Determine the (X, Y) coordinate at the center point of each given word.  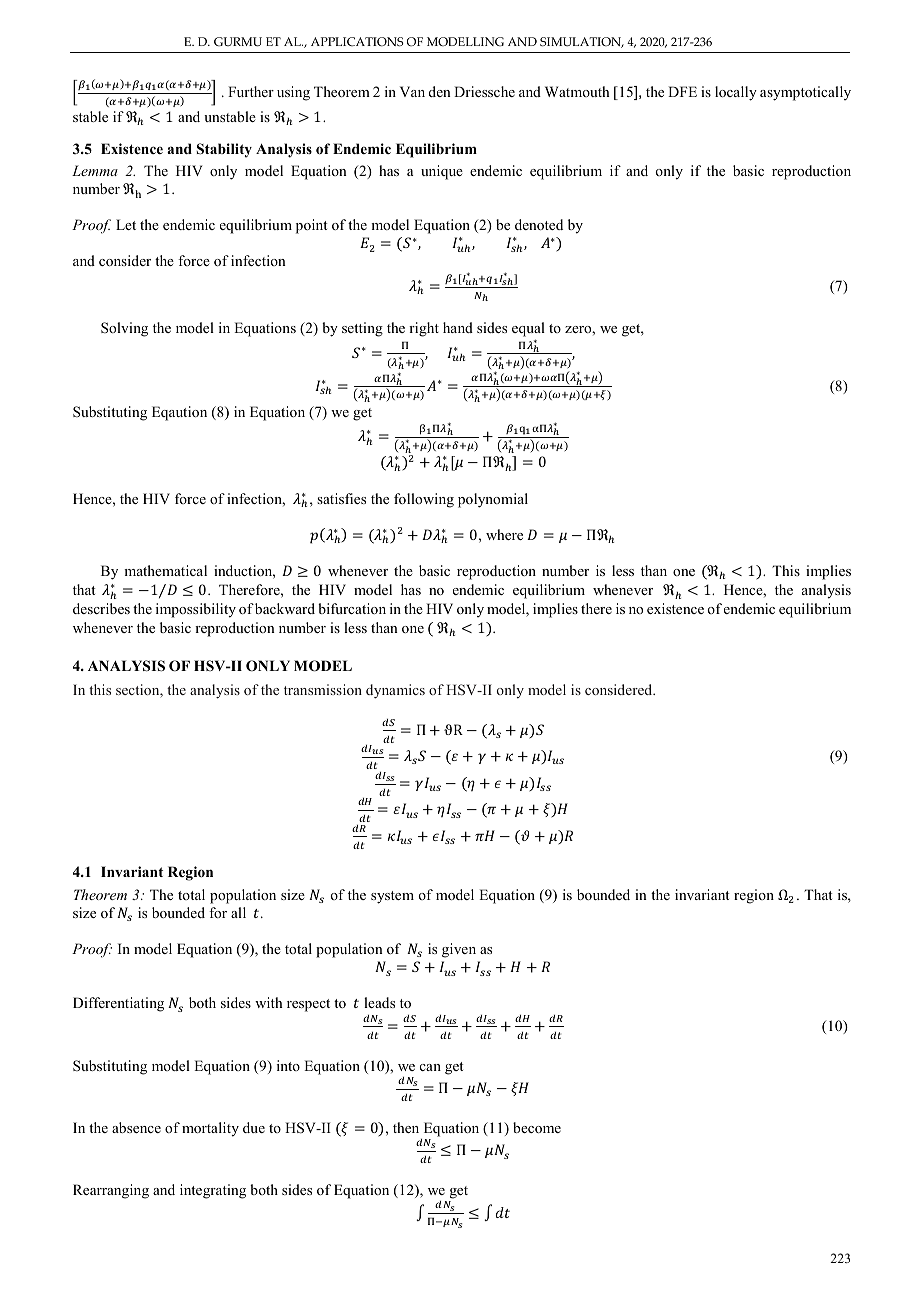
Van (412, 91)
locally (736, 93)
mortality (210, 1129)
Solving (124, 329)
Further (251, 91)
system (392, 897)
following (424, 500)
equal (528, 331)
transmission (323, 689)
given (459, 950)
